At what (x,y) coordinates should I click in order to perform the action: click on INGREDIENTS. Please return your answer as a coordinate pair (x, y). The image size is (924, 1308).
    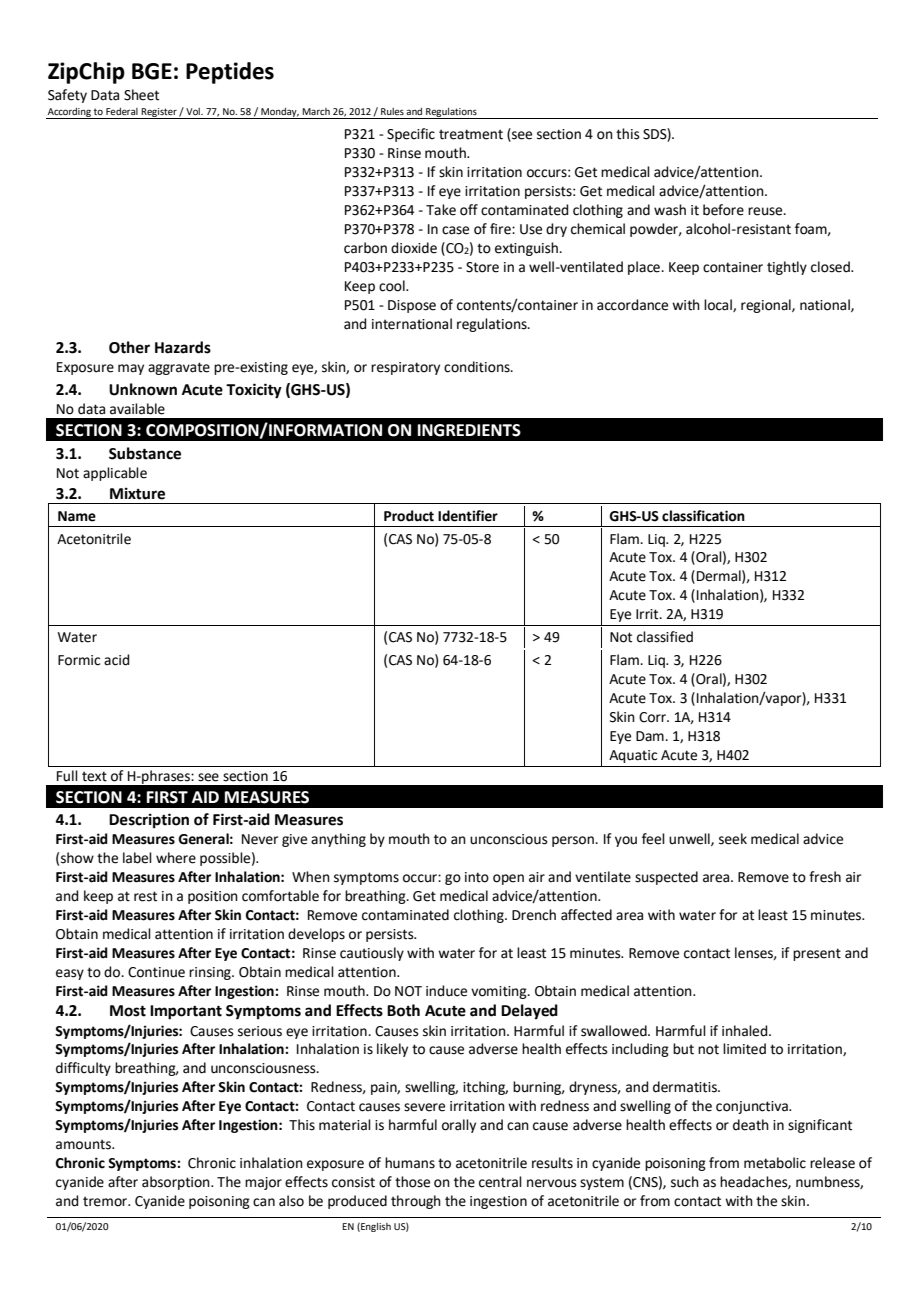
    Looking at the image, I should click on (469, 430).
